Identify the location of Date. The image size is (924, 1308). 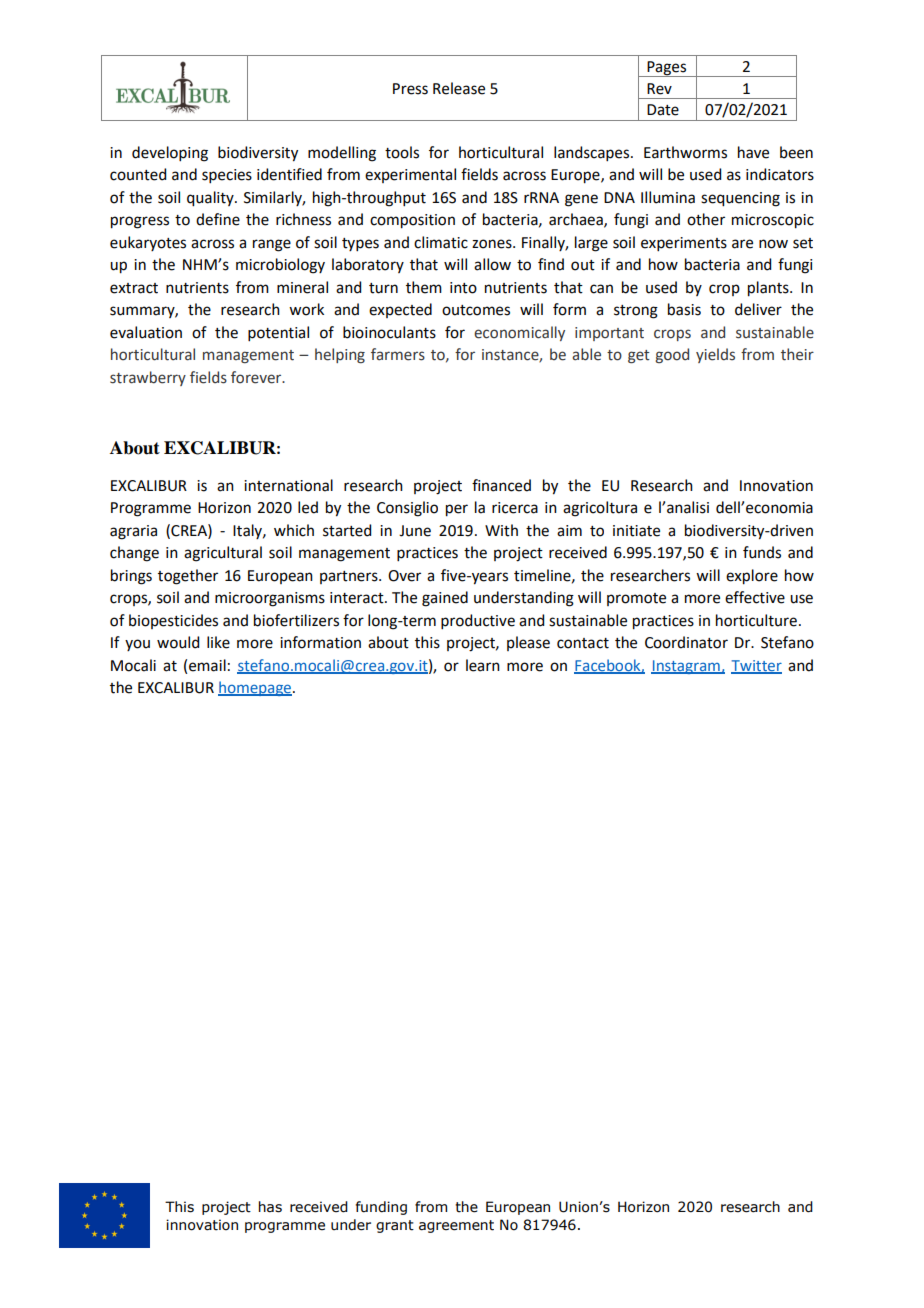
(663, 110).
